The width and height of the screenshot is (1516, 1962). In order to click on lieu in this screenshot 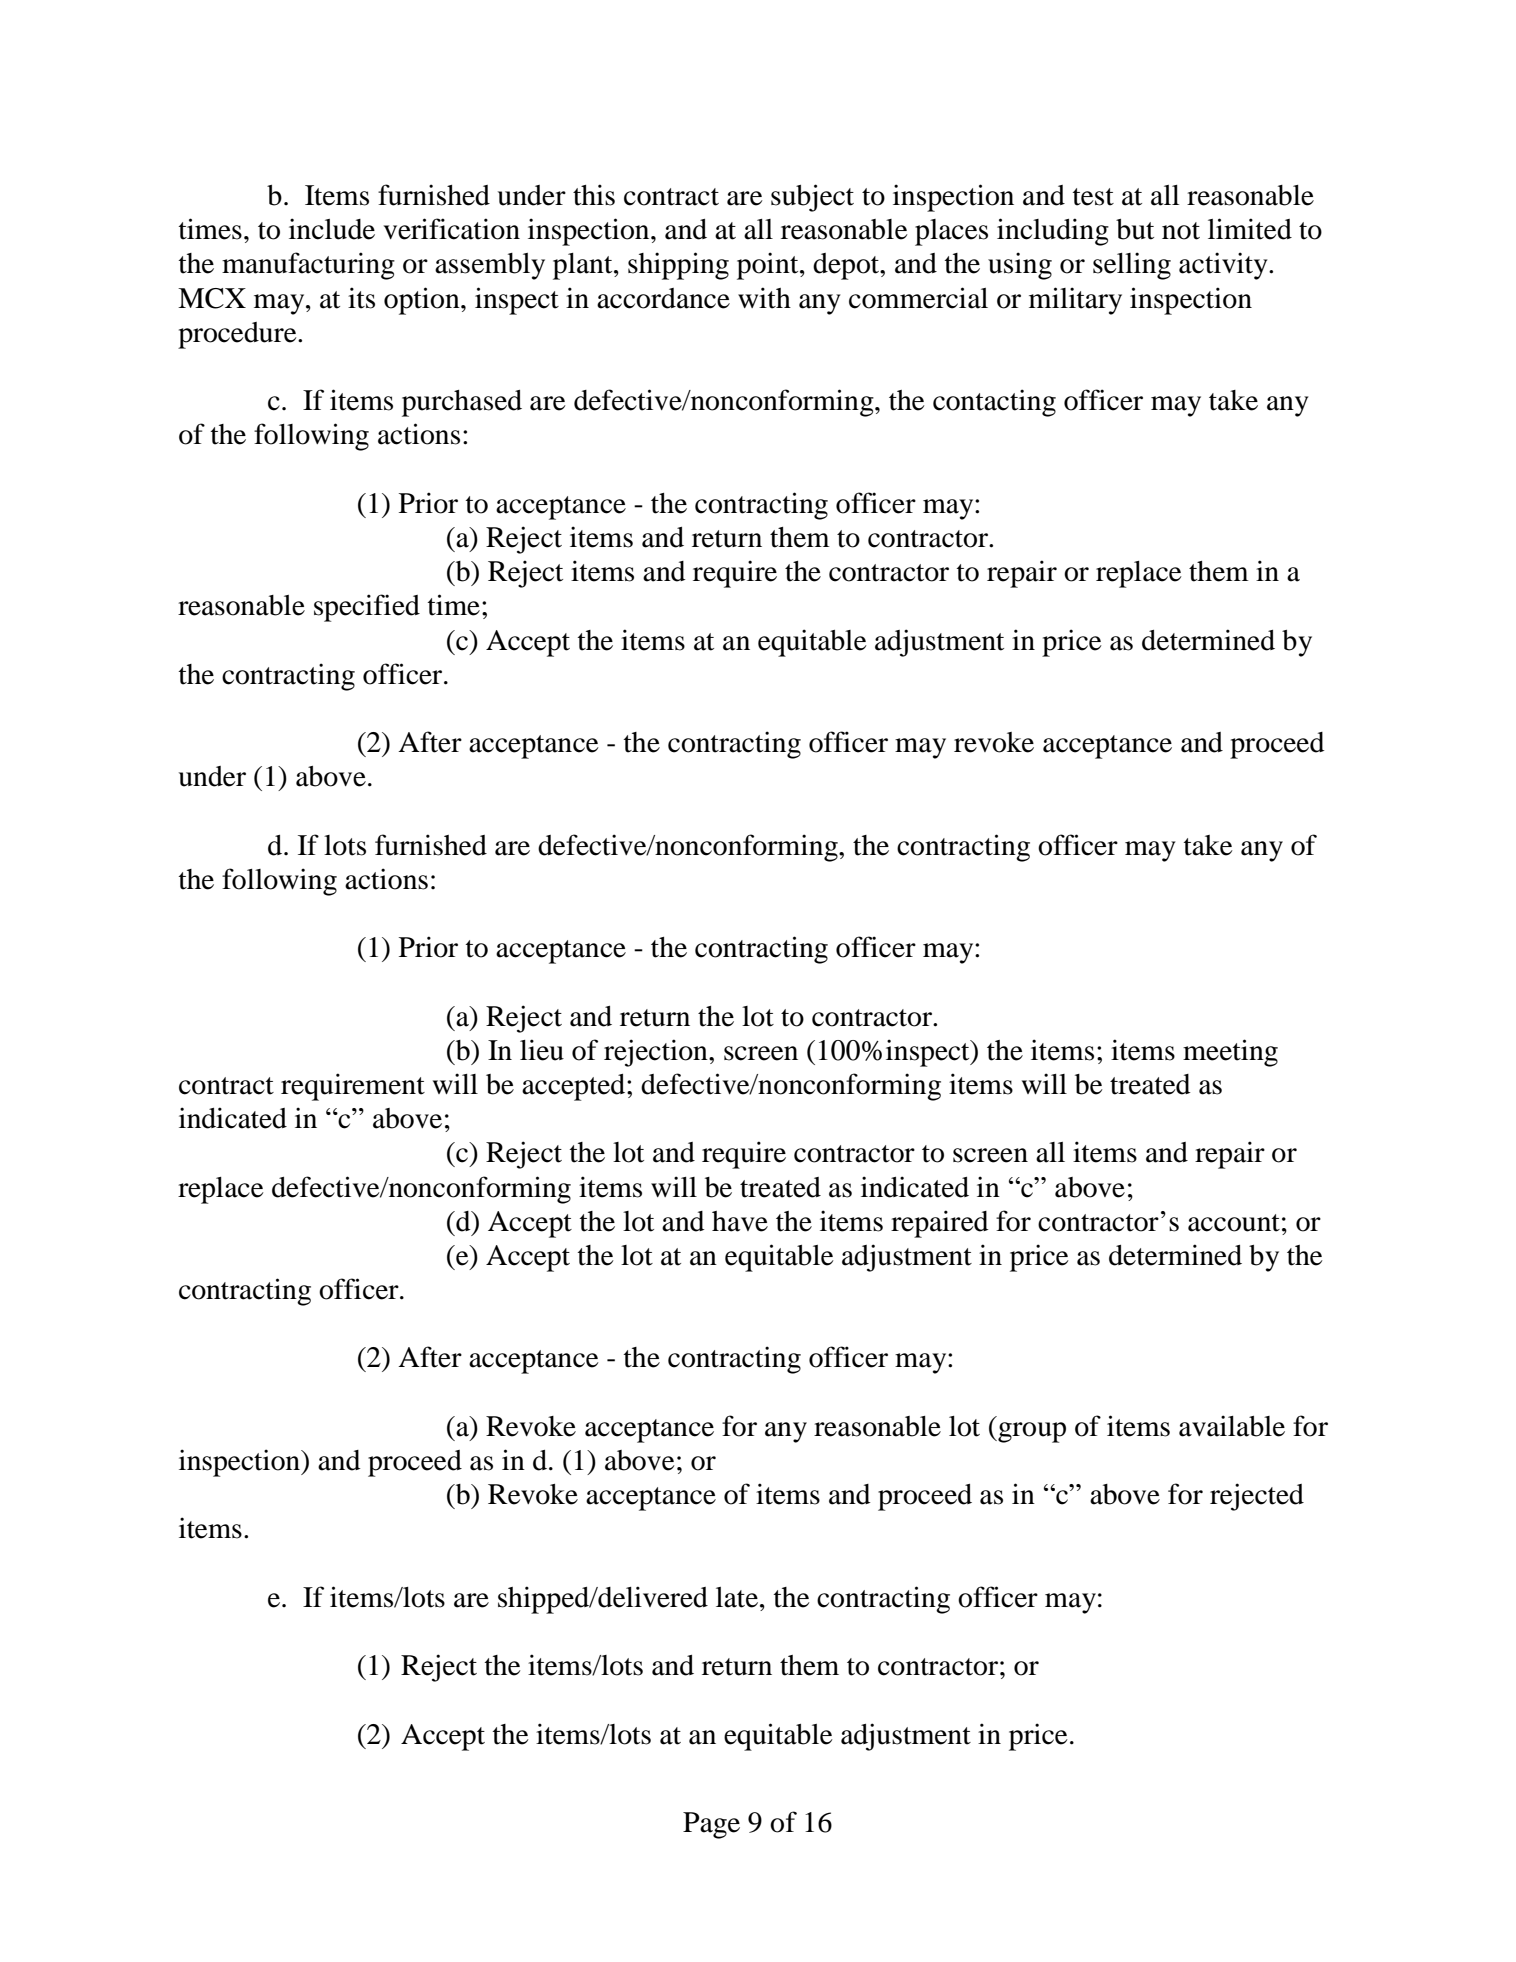, I will do `click(542, 1050)`.
